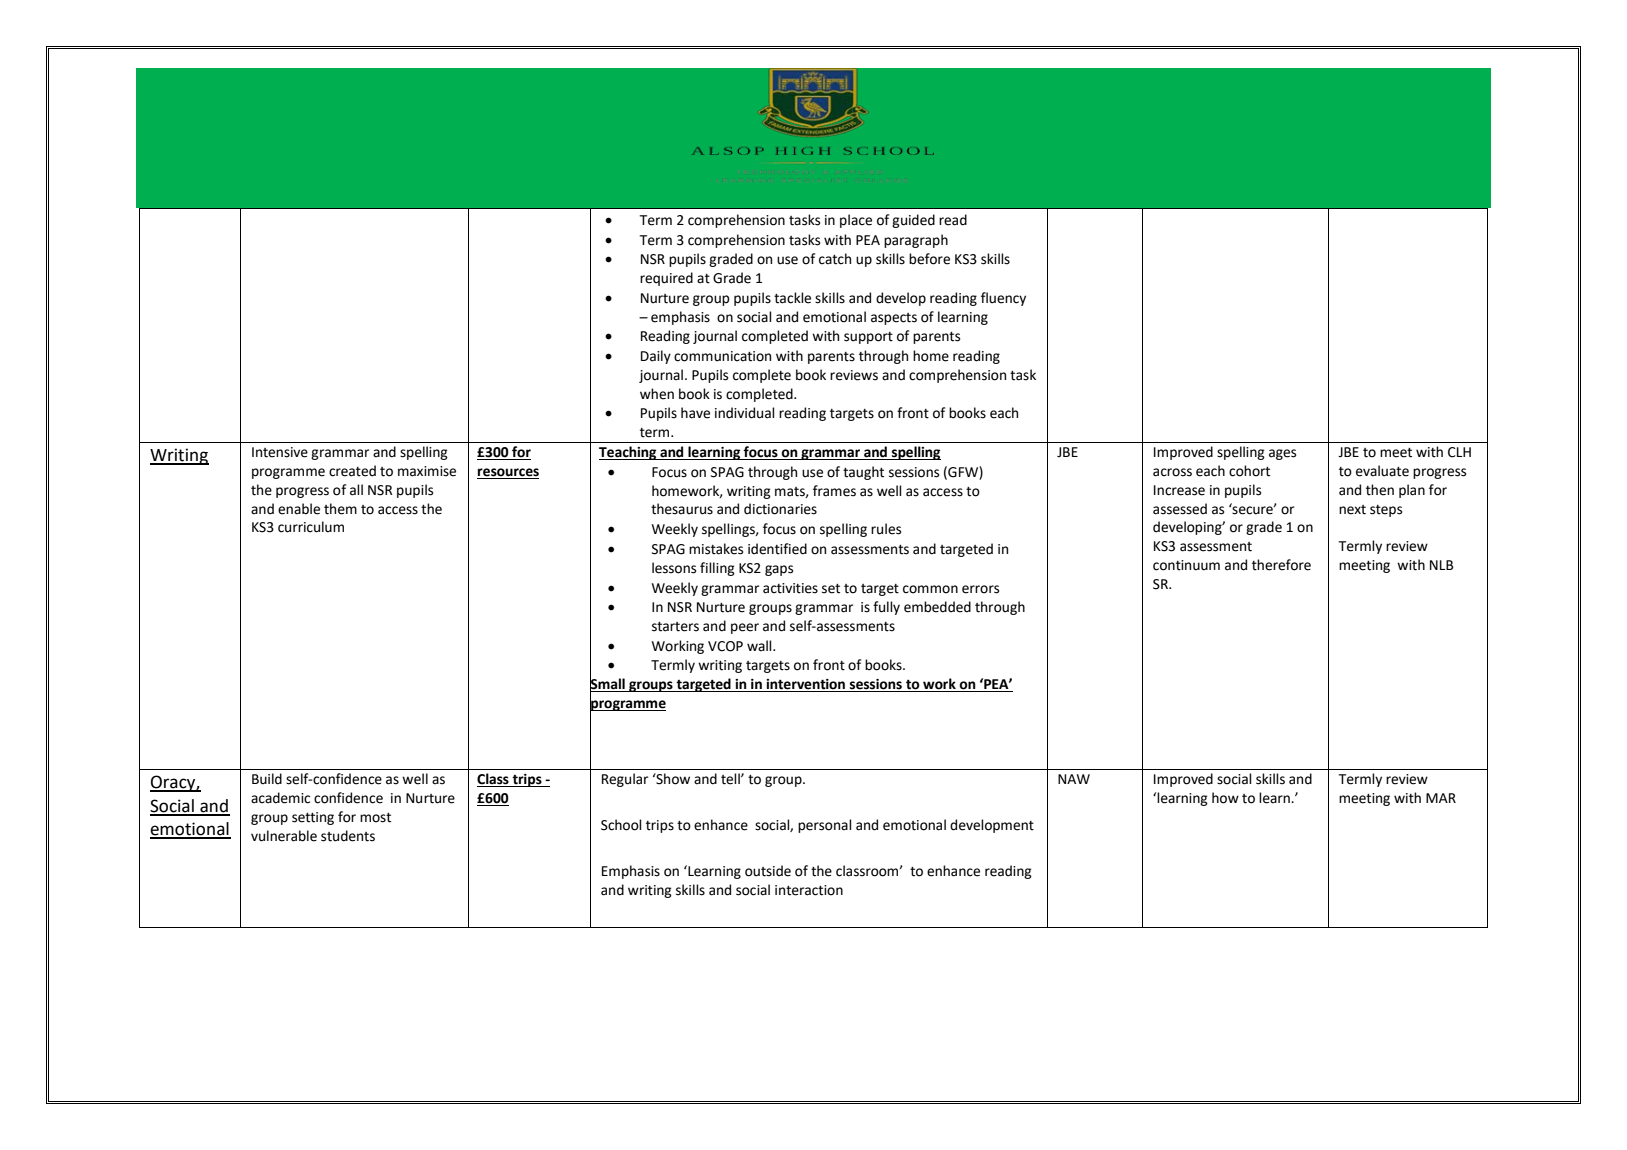  What do you see at coordinates (348, 836) in the document?
I see `students` at bounding box center [348, 836].
